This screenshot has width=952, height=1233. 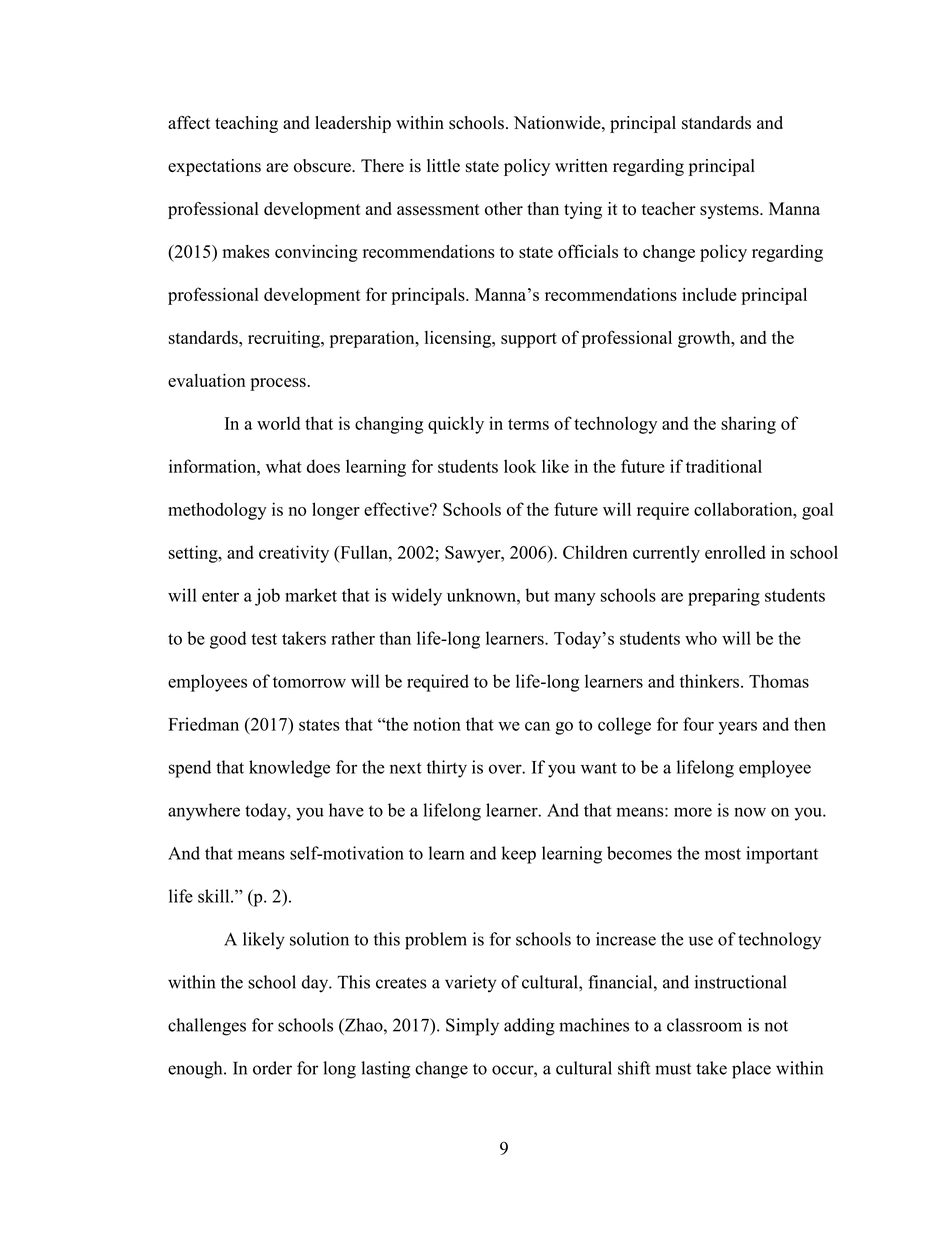 I want to click on can, so click(x=537, y=726).
